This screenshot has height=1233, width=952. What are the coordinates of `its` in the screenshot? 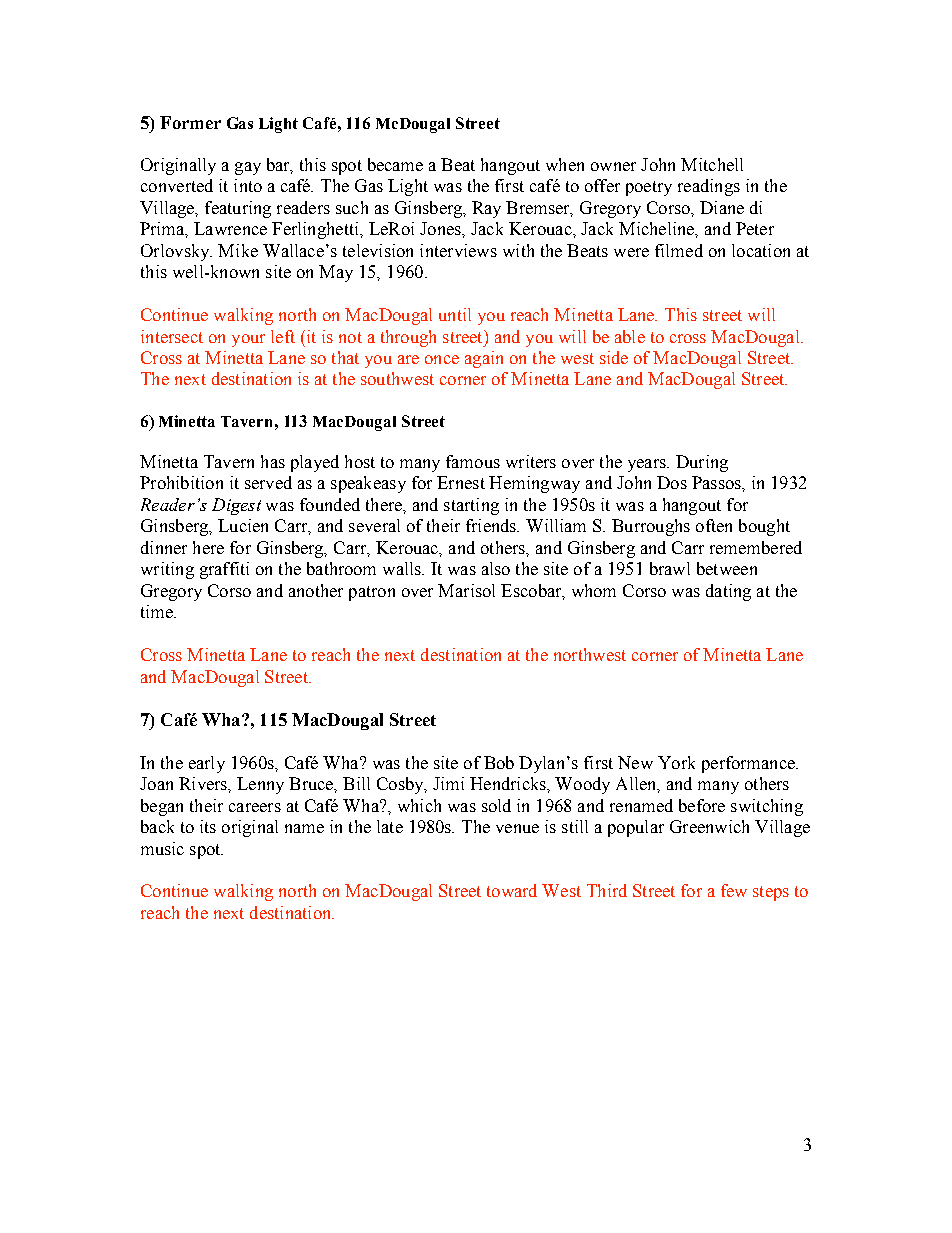 It's located at (208, 826).
